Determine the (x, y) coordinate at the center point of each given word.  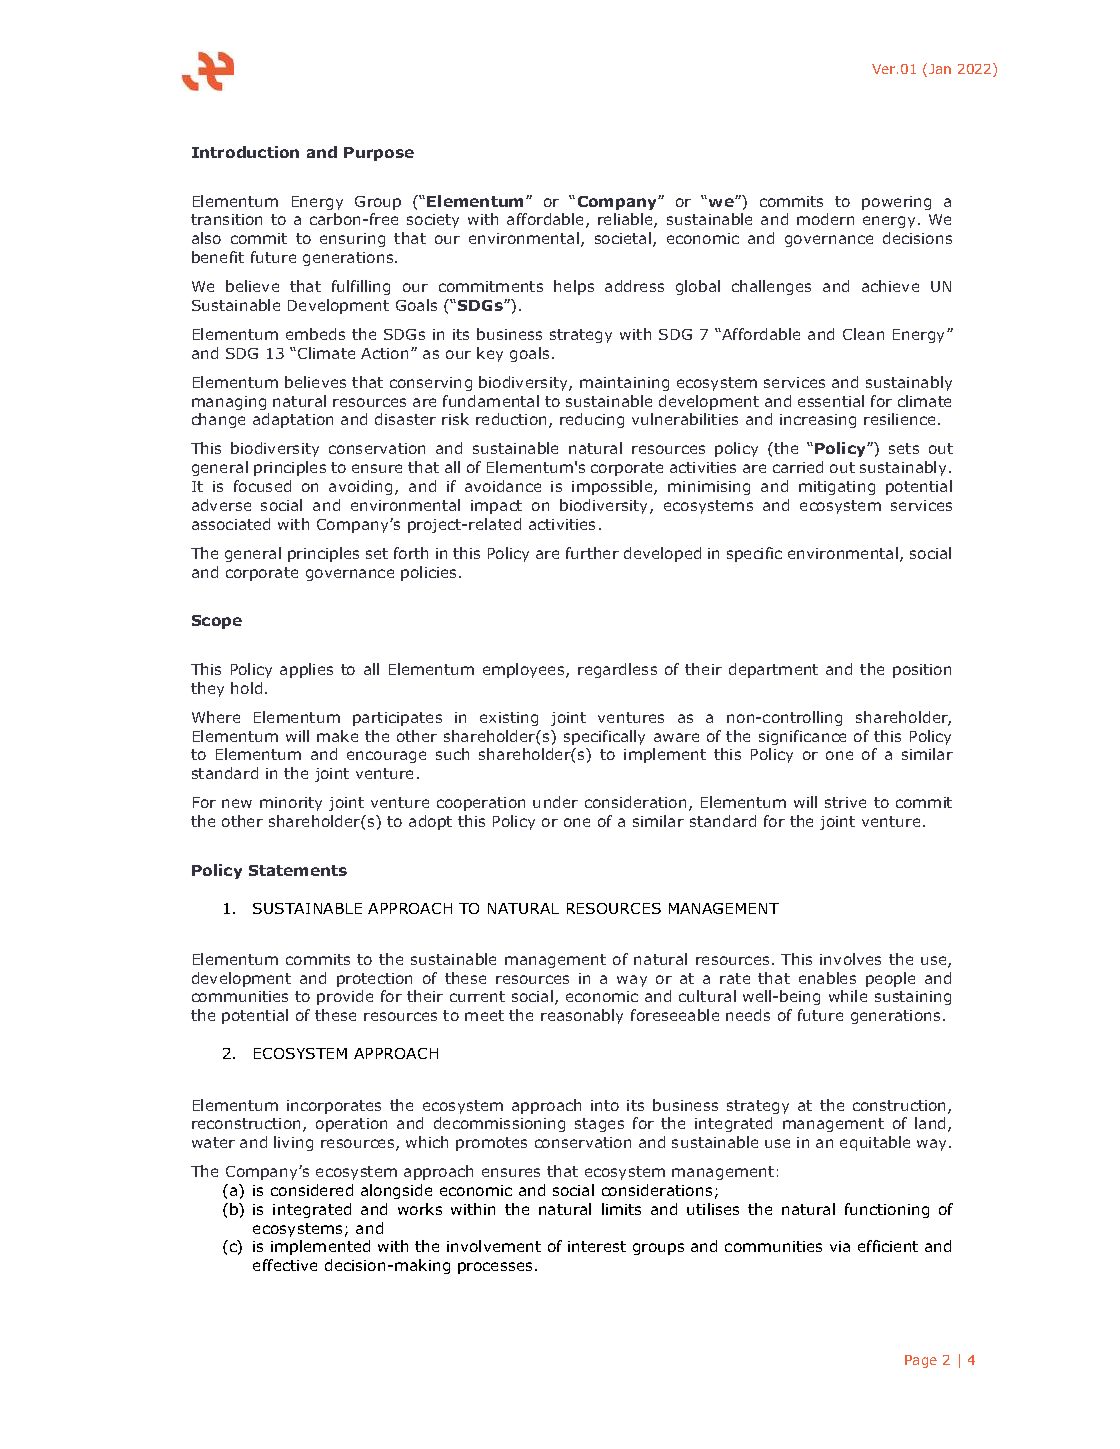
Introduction (245, 152)
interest (597, 1246)
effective (285, 1265)
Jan (940, 69)
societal (624, 239)
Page (921, 1361)
